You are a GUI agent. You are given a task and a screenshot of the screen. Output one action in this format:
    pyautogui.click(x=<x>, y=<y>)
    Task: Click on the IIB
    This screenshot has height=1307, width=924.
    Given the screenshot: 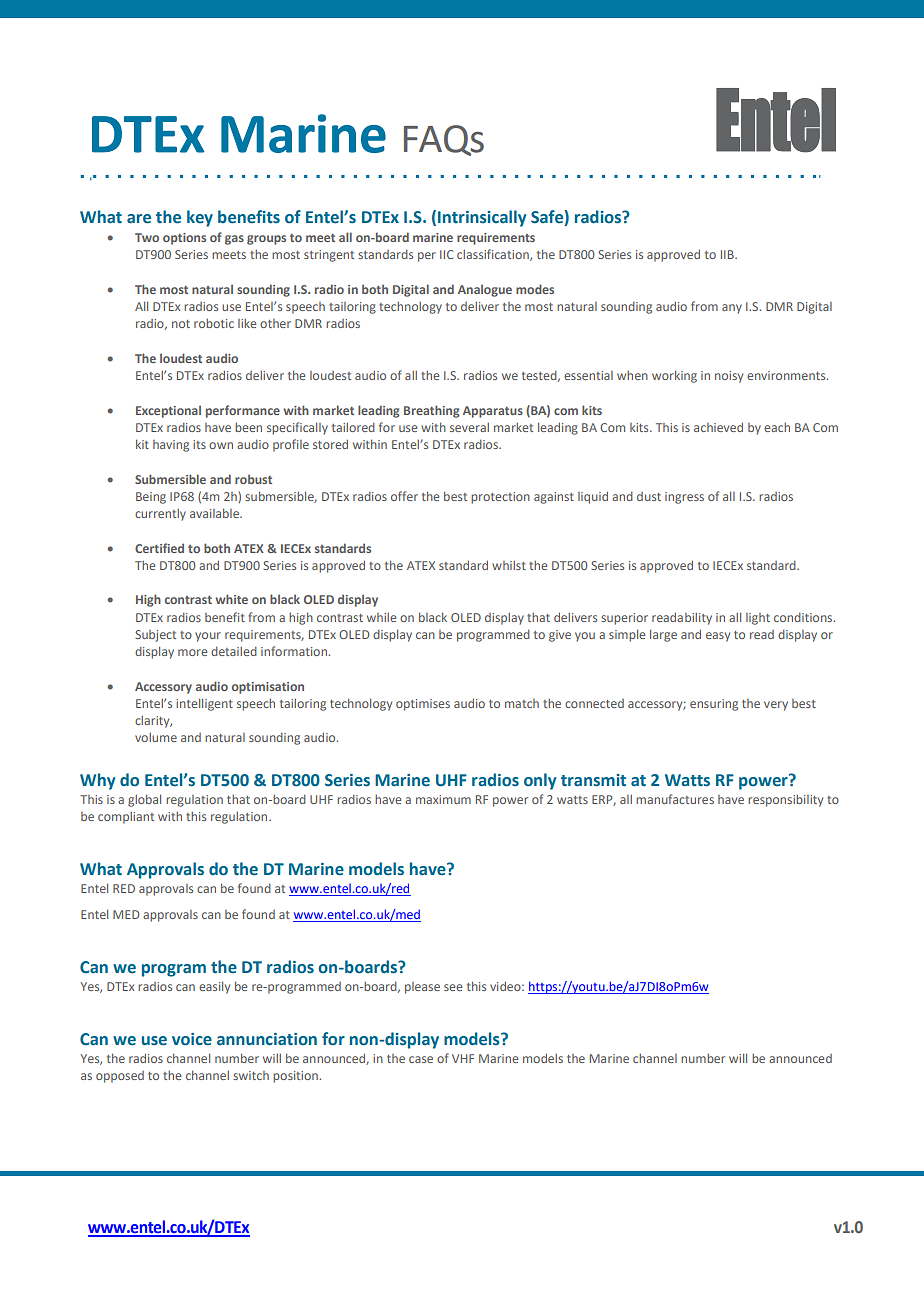 What is the action you would take?
    pyautogui.click(x=728, y=254)
